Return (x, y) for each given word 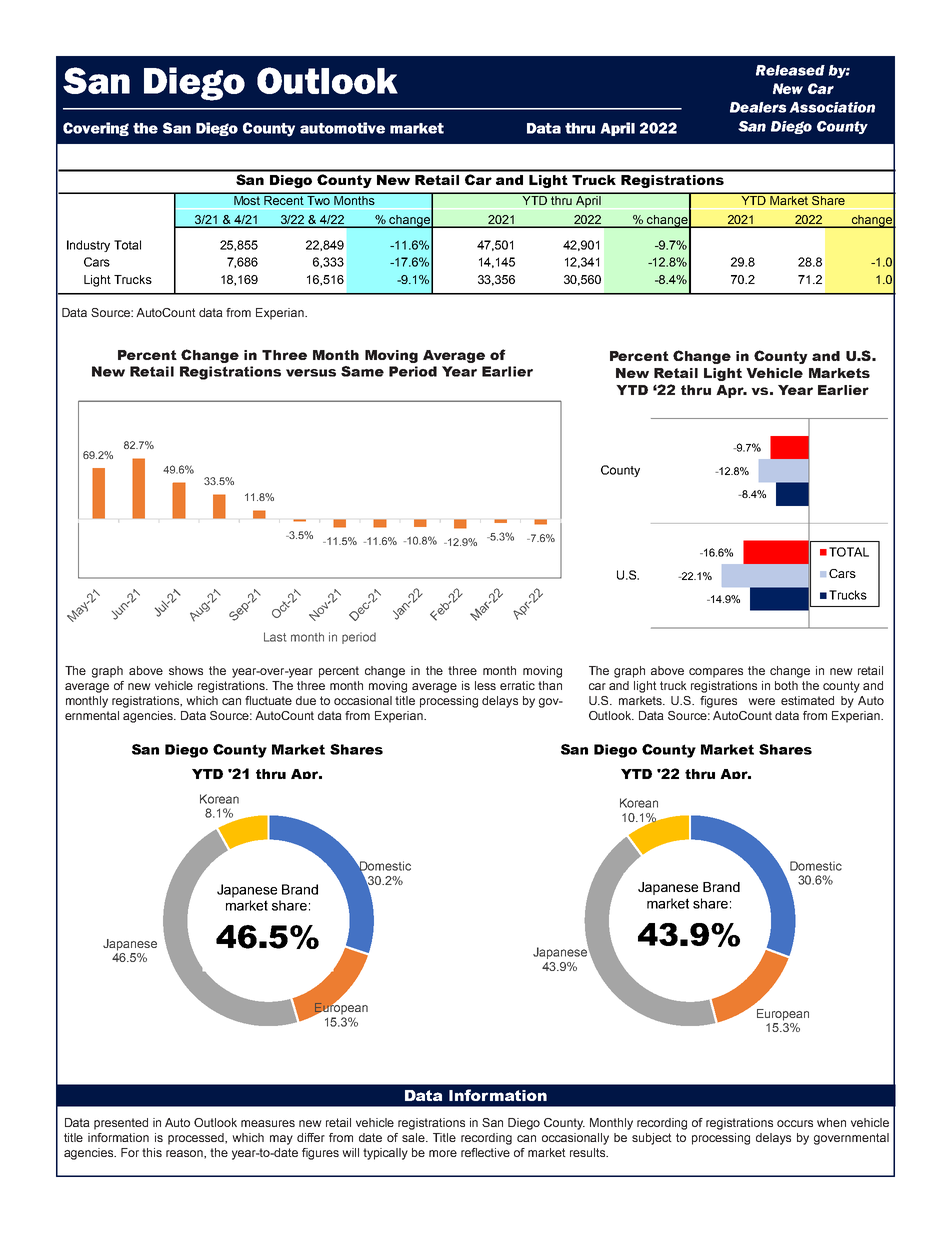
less (485, 685)
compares (716, 673)
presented (121, 1124)
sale (414, 1137)
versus (311, 373)
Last (275, 637)
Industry (88, 246)
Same (362, 371)
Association (832, 107)
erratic (517, 685)
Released (790, 70)
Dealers (758, 107)
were (761, 701)
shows (186, 670)
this (152, 1152)
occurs (795, 1123)
